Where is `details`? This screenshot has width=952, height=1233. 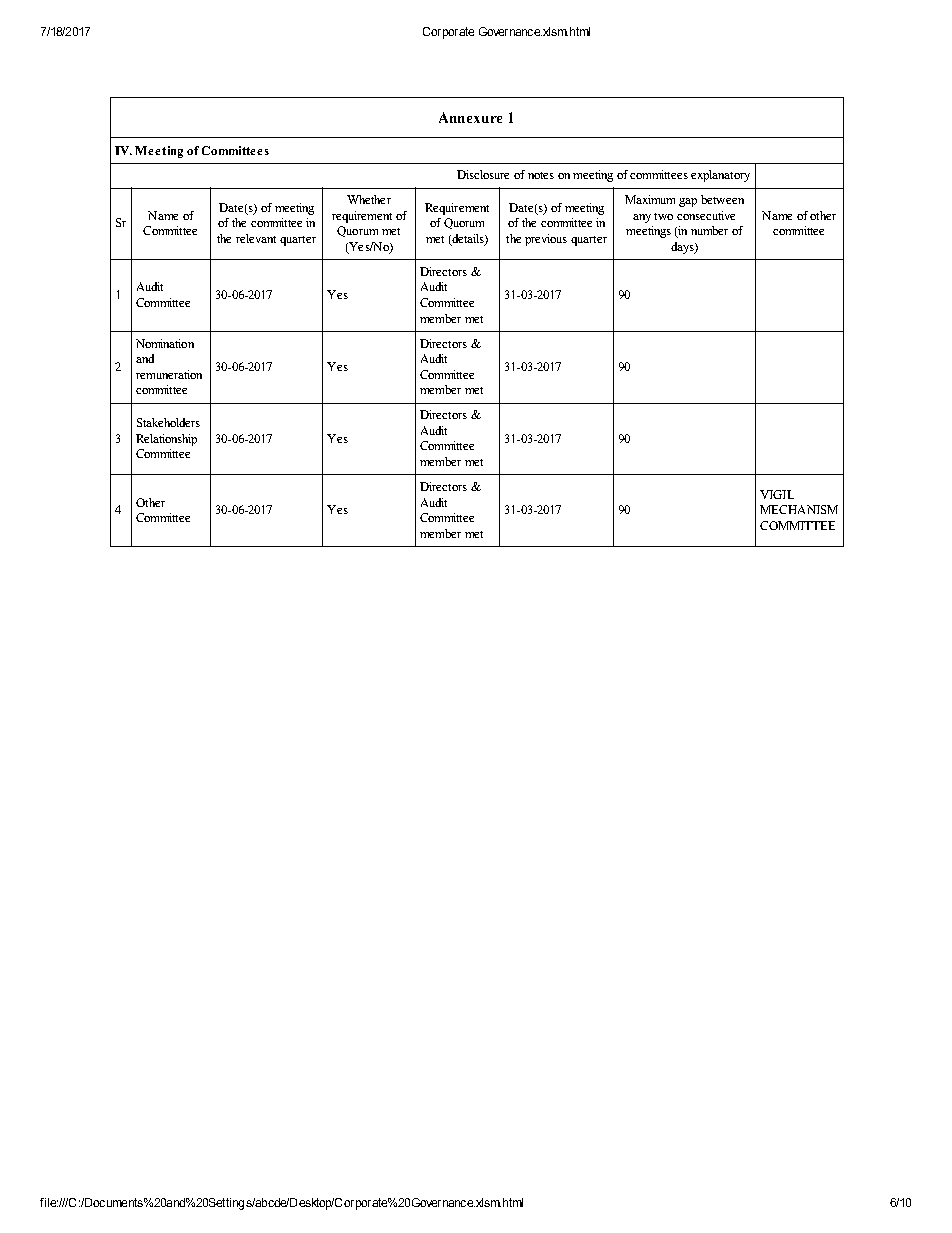 details is located at coordinates (468, 240).
